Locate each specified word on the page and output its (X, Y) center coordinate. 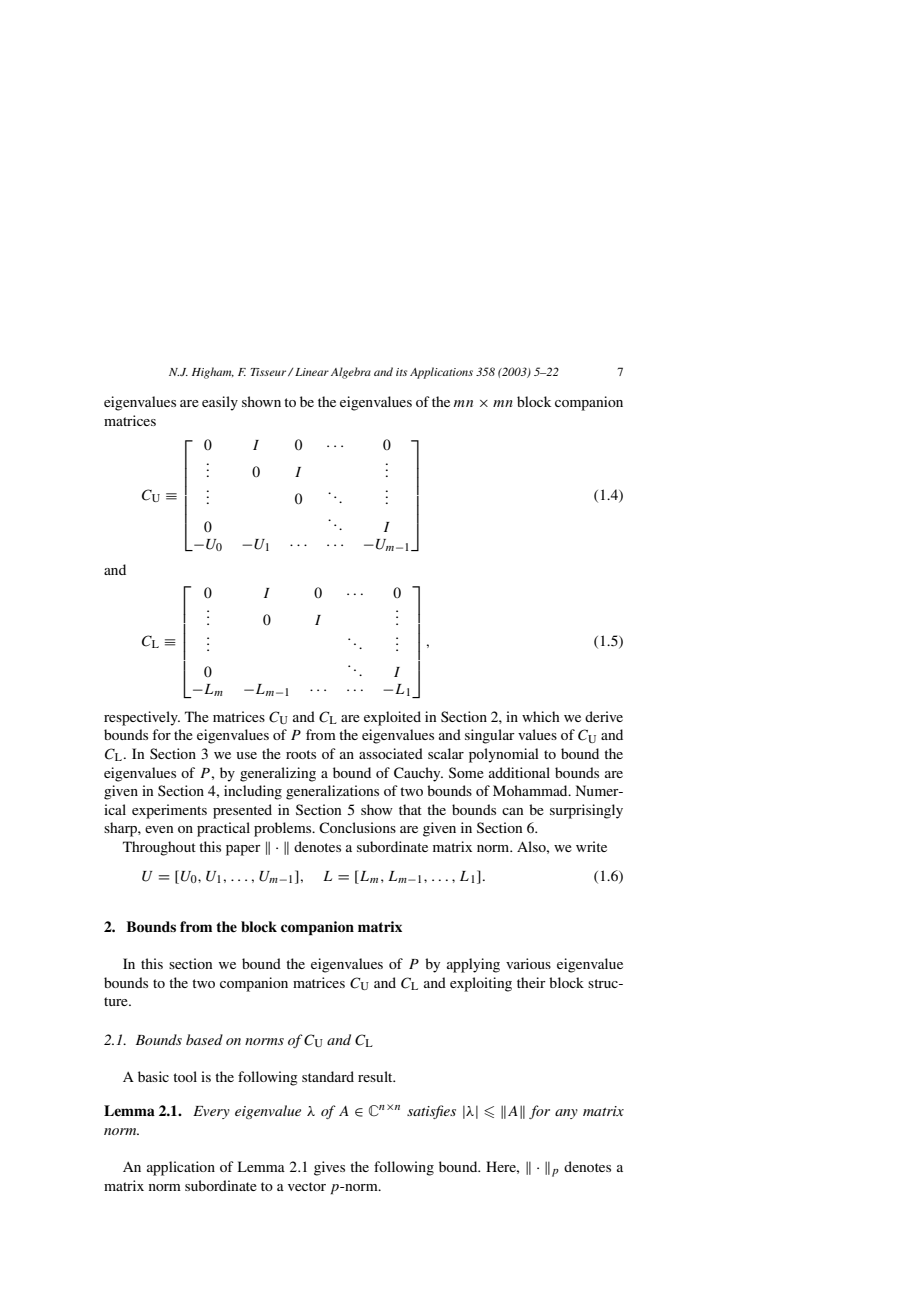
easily (220, 403)
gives (329, 1168)
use (246, 755)
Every (211, 1112)
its (401, 372)
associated (391, 753)
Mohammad (531, 790)
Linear (312, 372)
